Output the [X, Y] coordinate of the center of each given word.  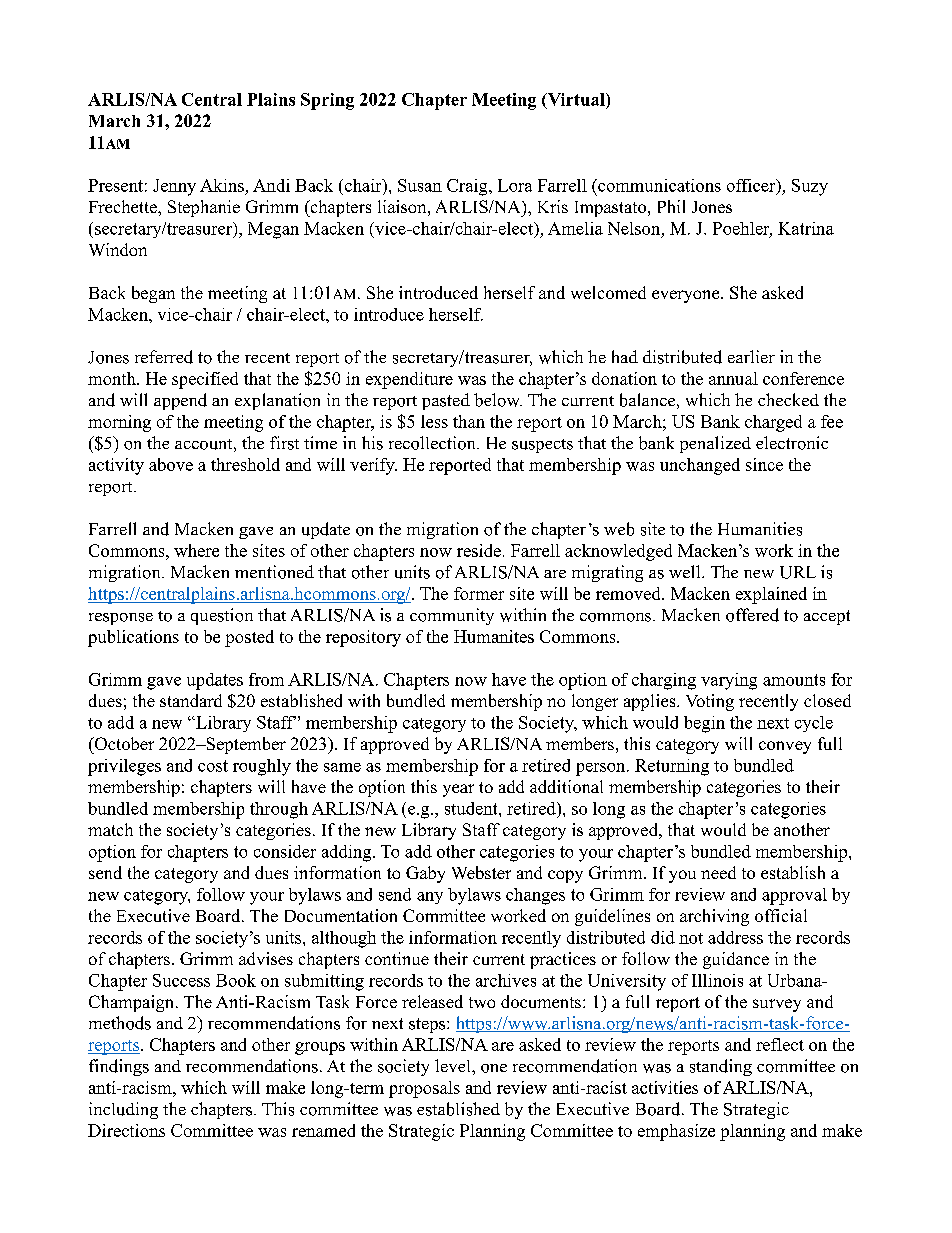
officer [752, 186]
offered [752, 615]
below [498, 400]
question [222, 616]
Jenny [174, 187]
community [452, 616]
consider [285, 851]
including [123, 1110]
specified [205, 380]
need [718, 872]
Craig [468, 187]
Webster [481, 872]
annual [733, 378]
